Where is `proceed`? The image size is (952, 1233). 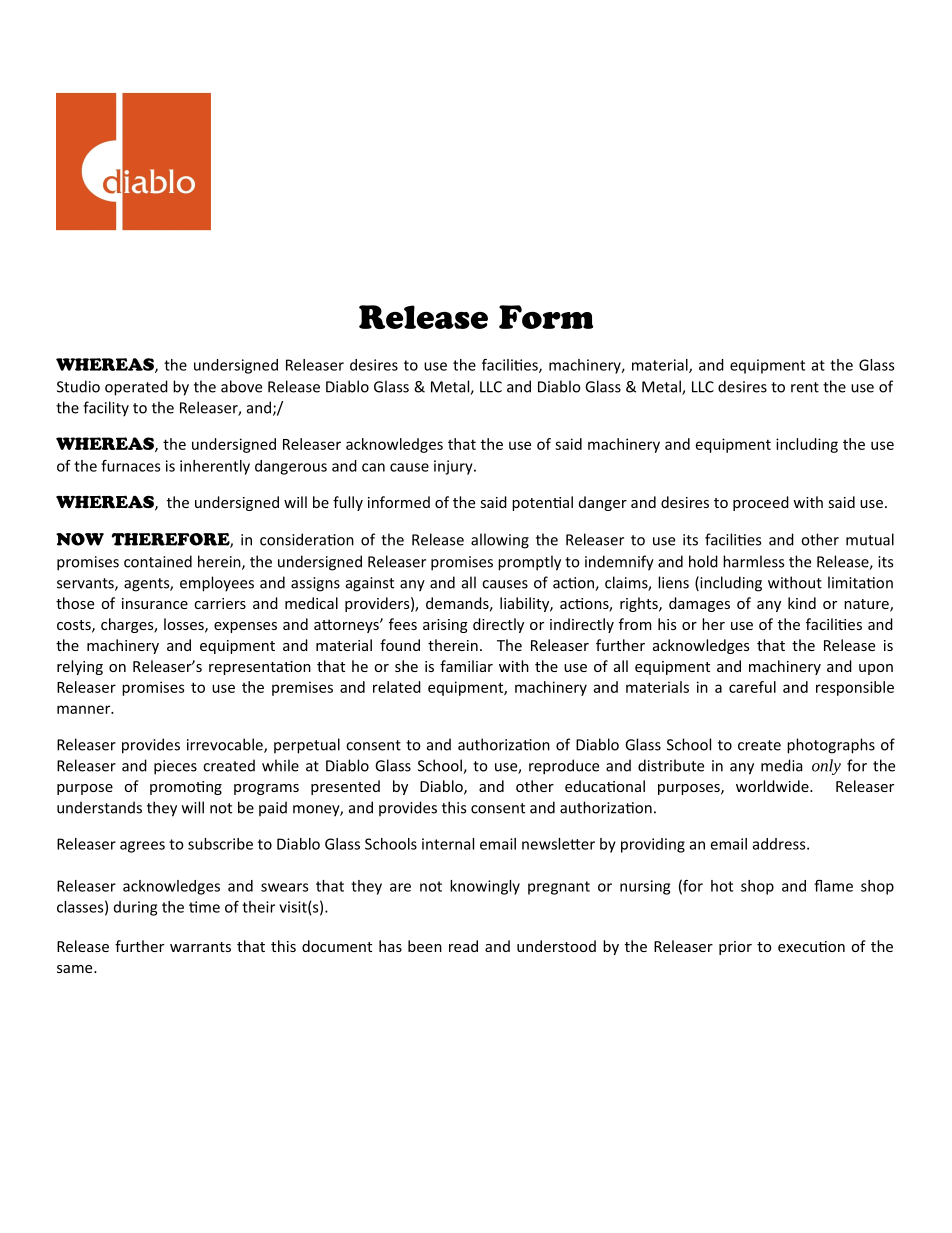 proceed is located at coordinates (761, 503).
